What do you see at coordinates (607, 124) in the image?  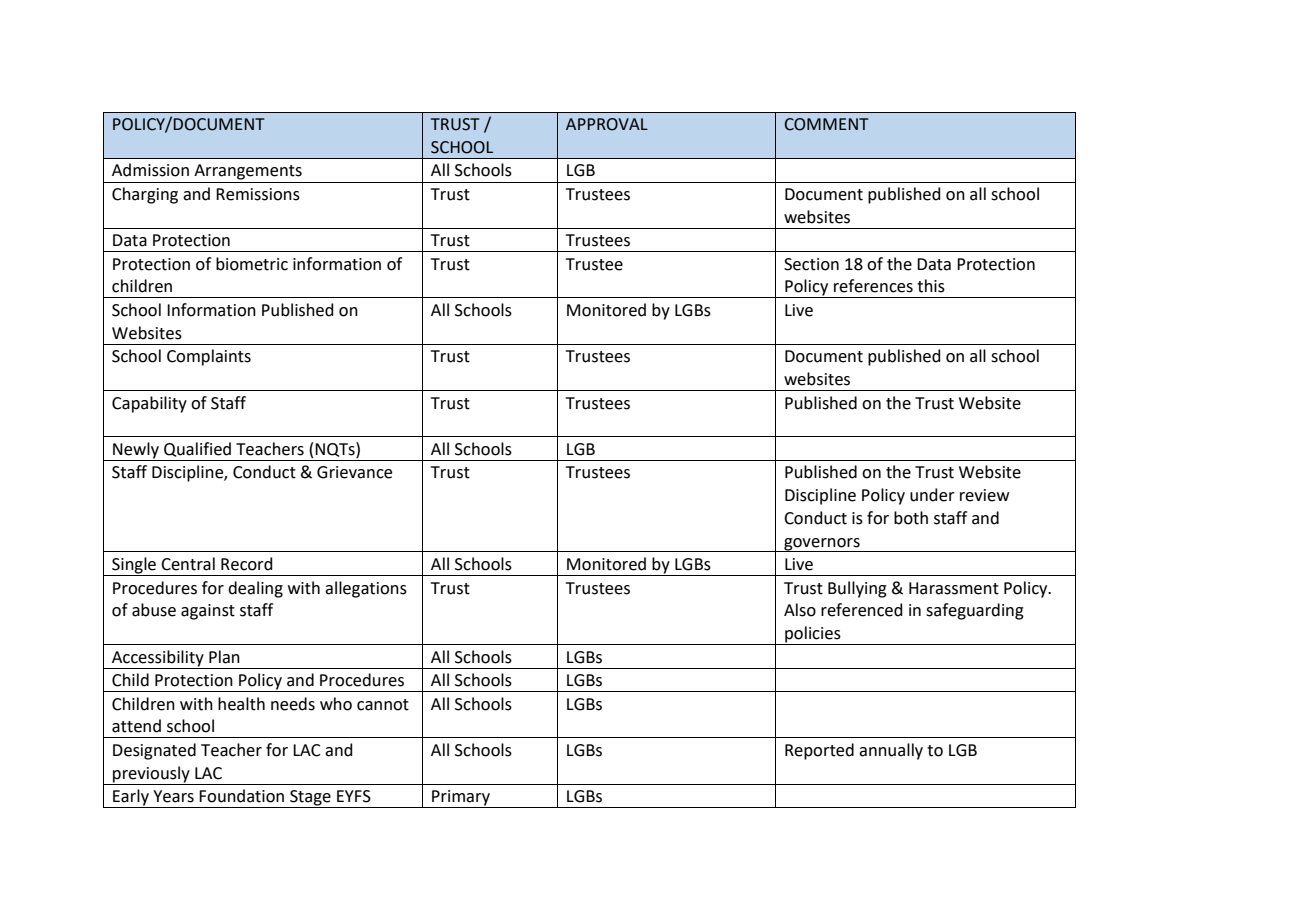 I see `APPROVAL` at bounding box center [607, 124].
